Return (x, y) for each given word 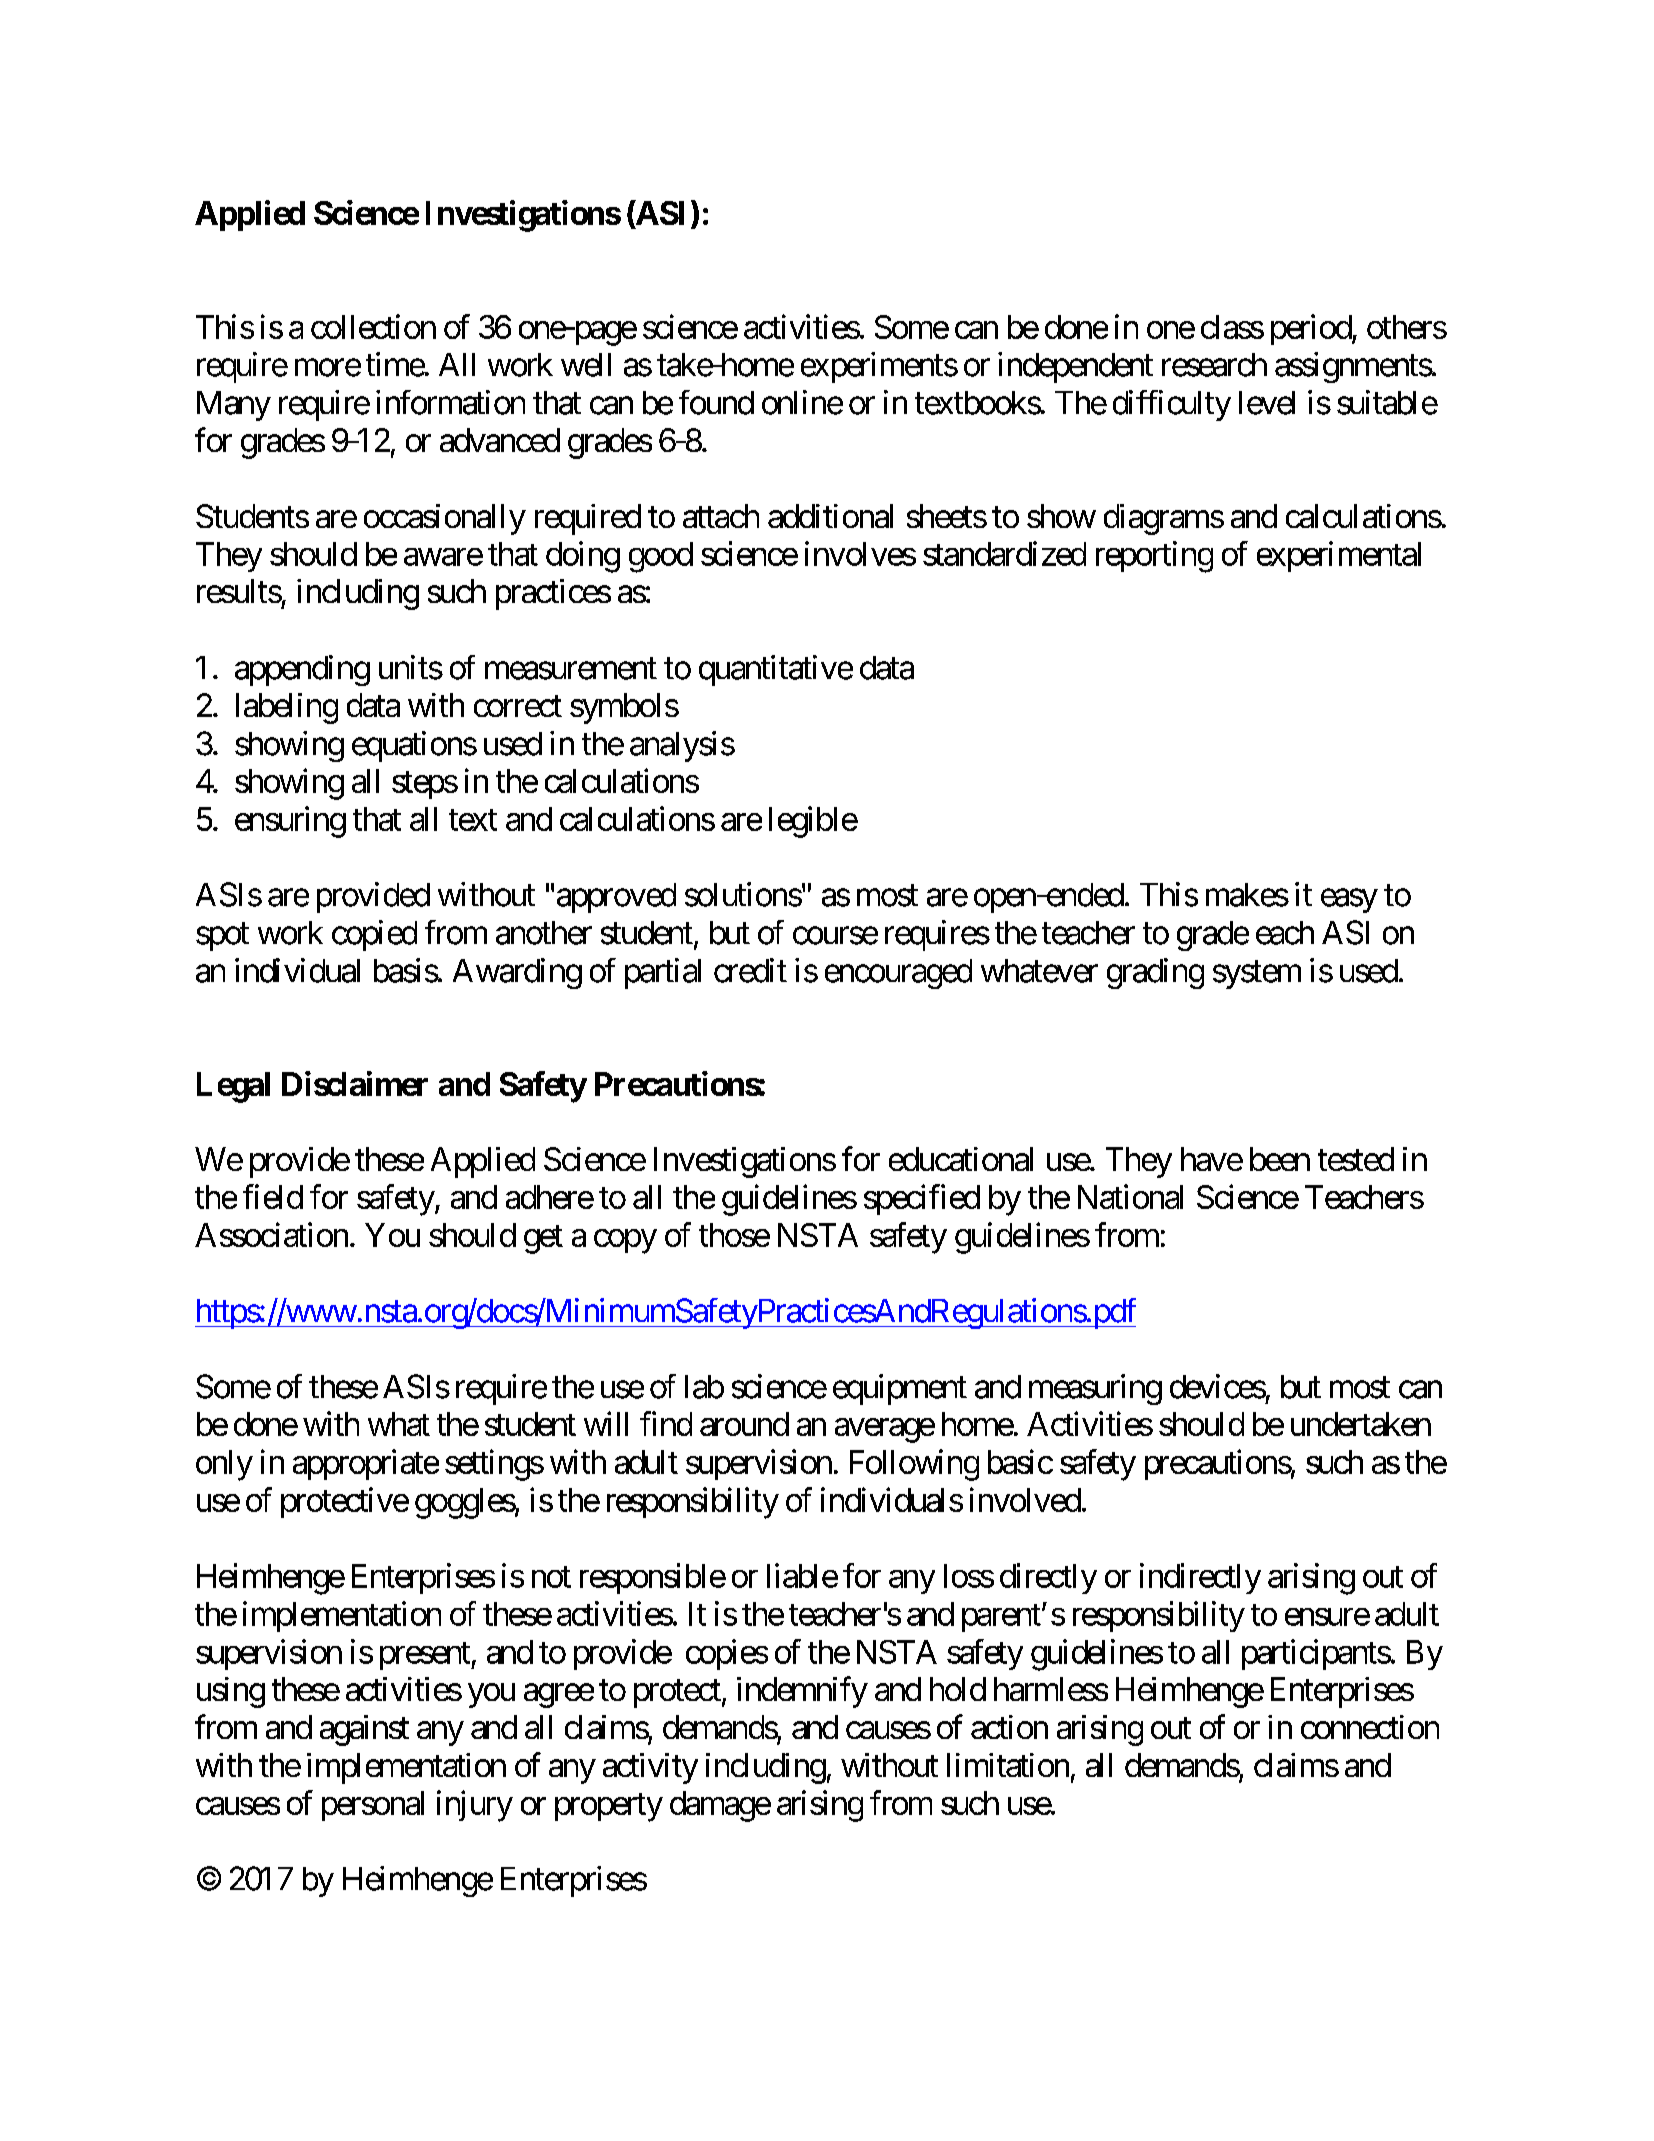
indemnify (802, 1692)
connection (1370, 1727)
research (1214, 365)
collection (373, 326)
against (364, 1730)
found (716, 402)
